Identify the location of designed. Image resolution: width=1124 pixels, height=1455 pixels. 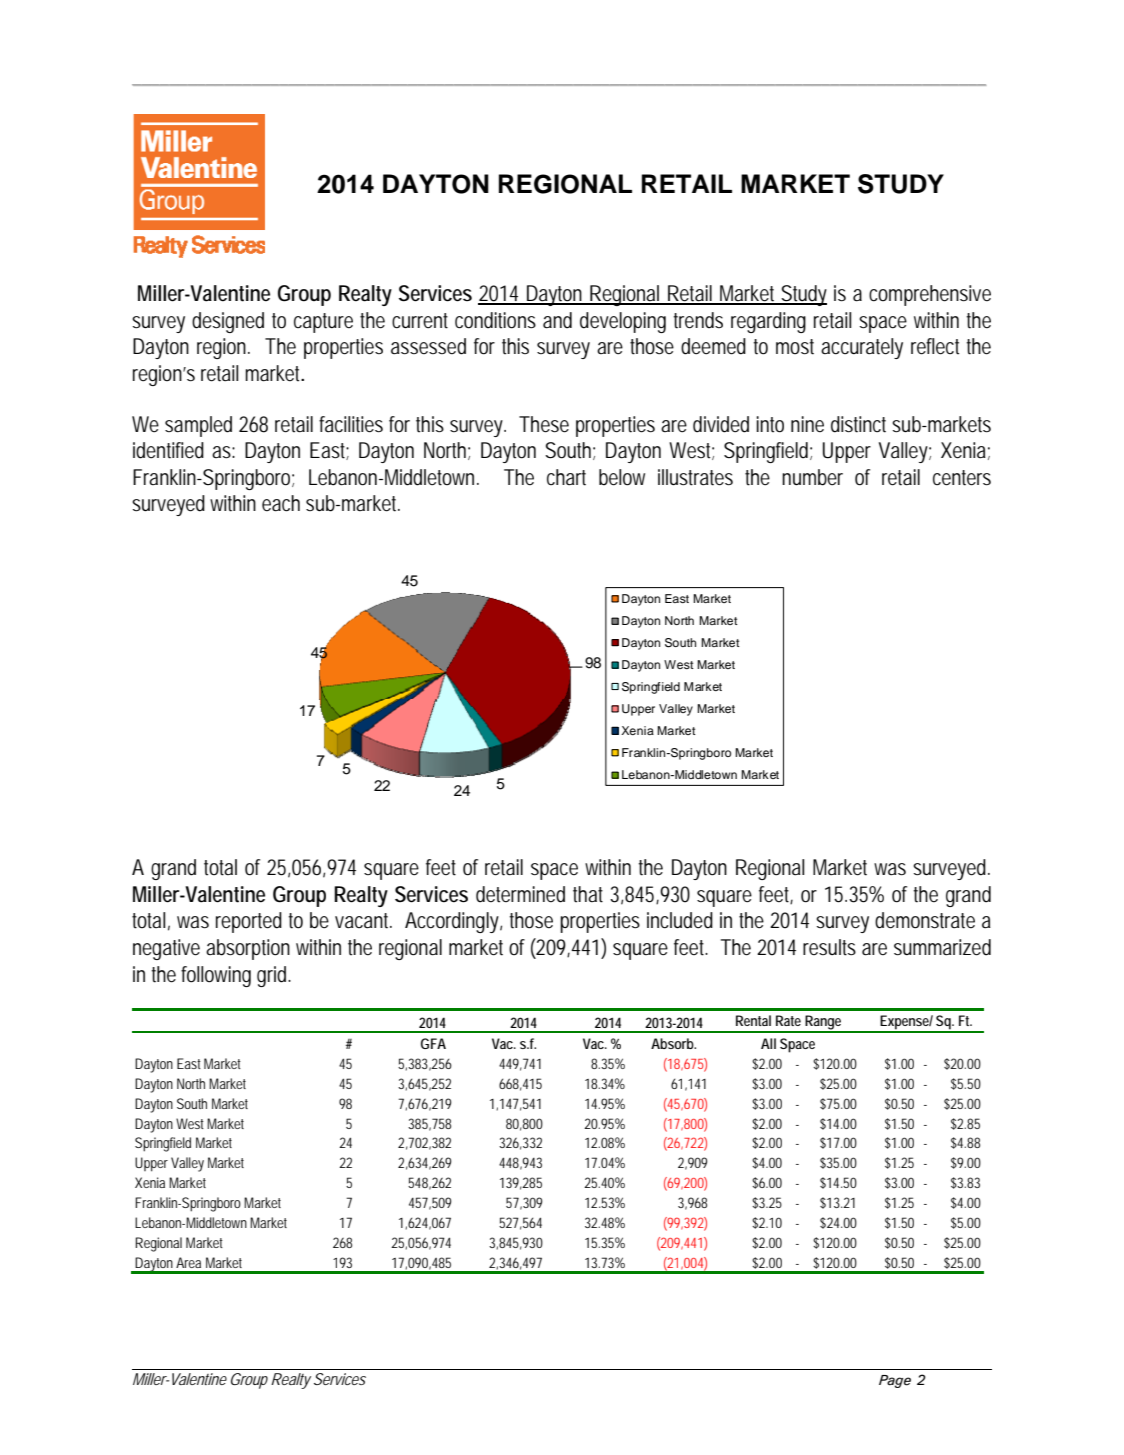
(228, 322).
